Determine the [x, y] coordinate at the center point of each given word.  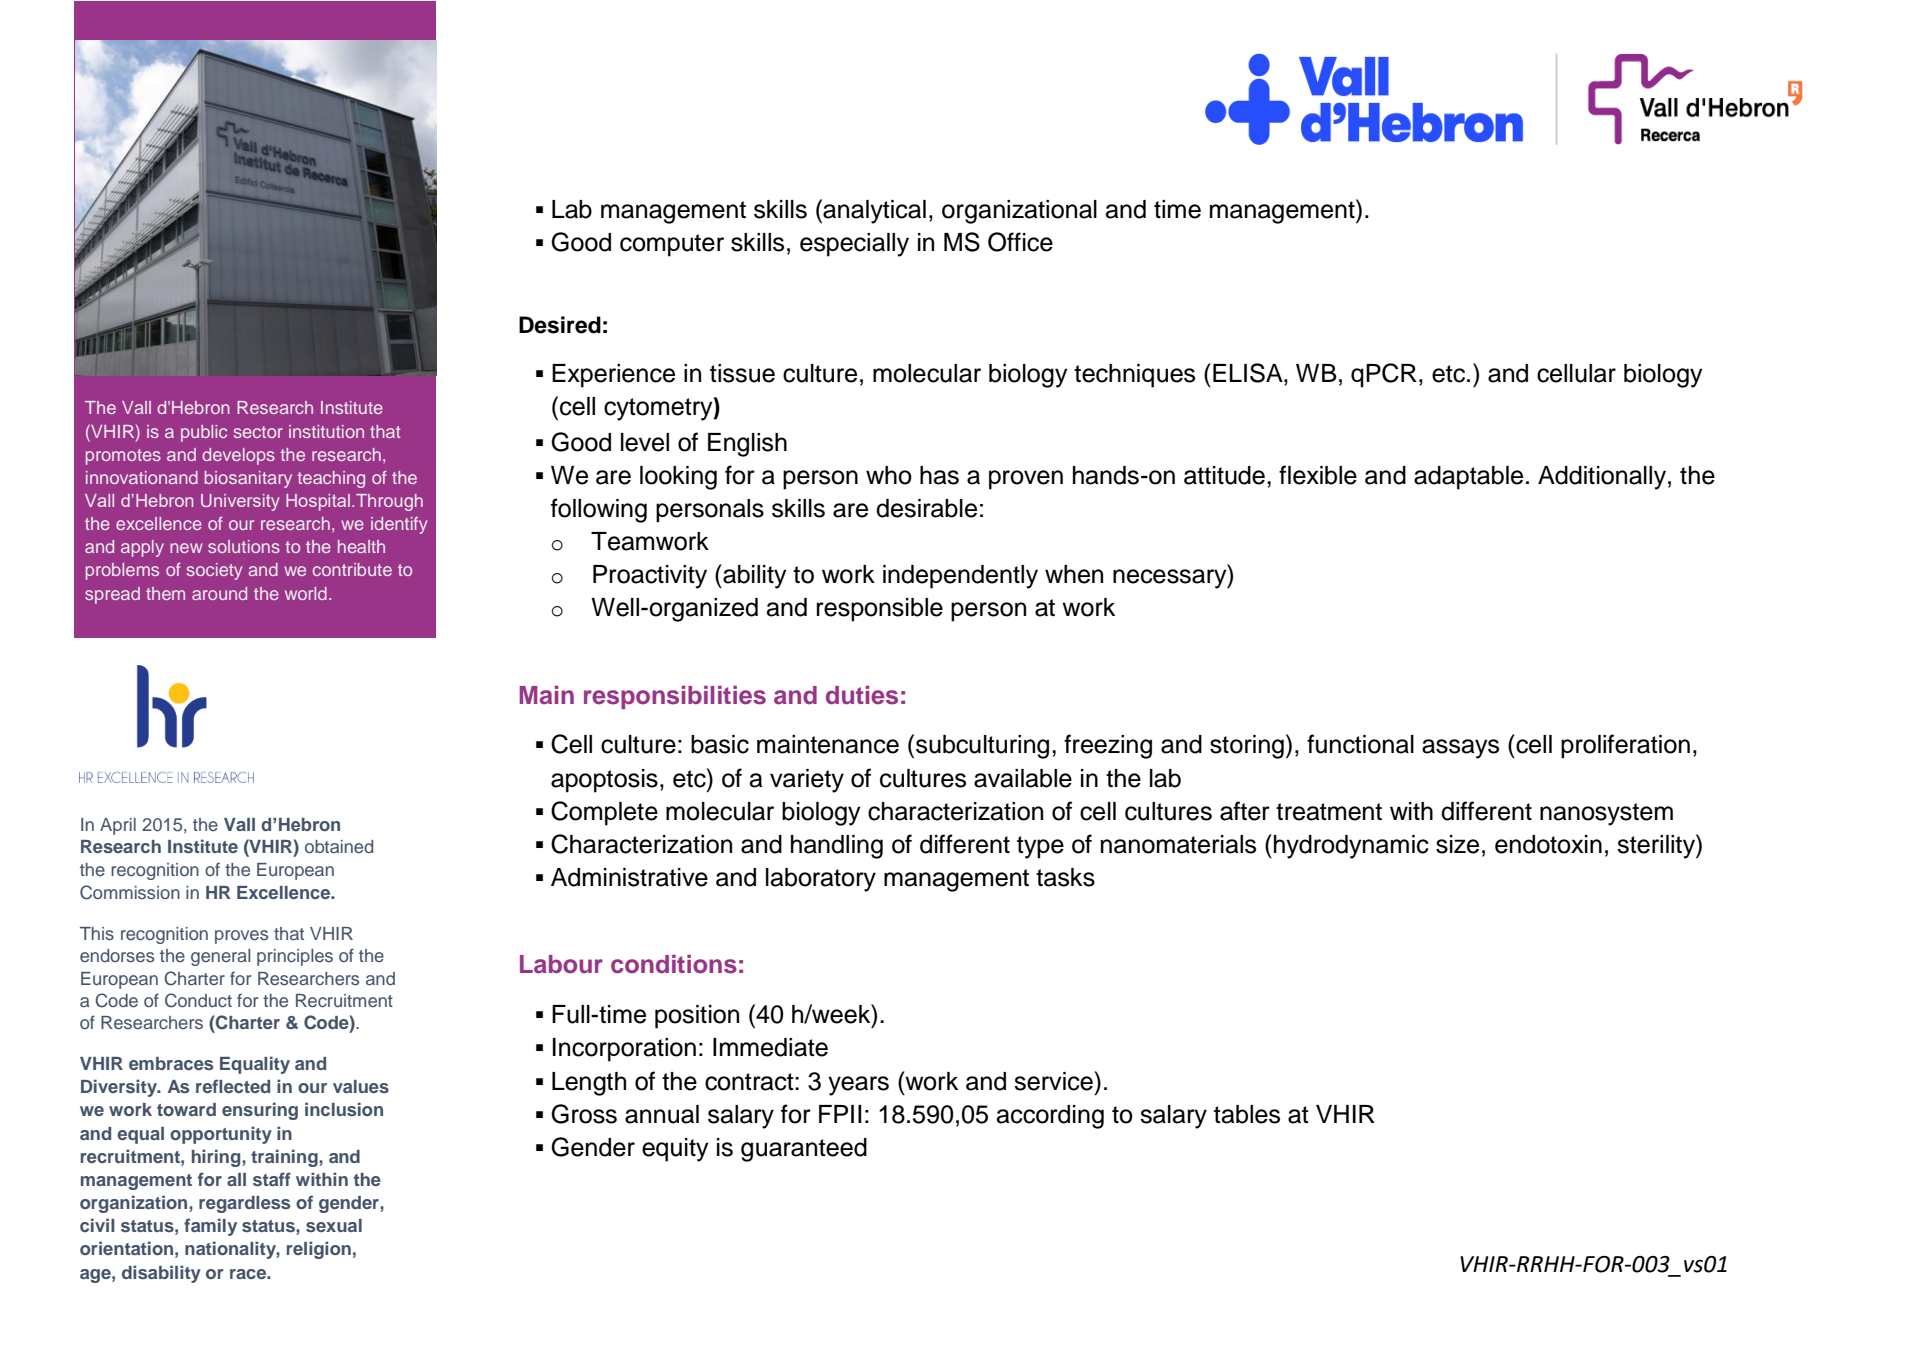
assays [1460, 749]
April [118, 826]
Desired [560, 325]
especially [854, 245]
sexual [334, 1225]
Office [1020, 242]
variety [807, 781]
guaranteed [804, 1150]
